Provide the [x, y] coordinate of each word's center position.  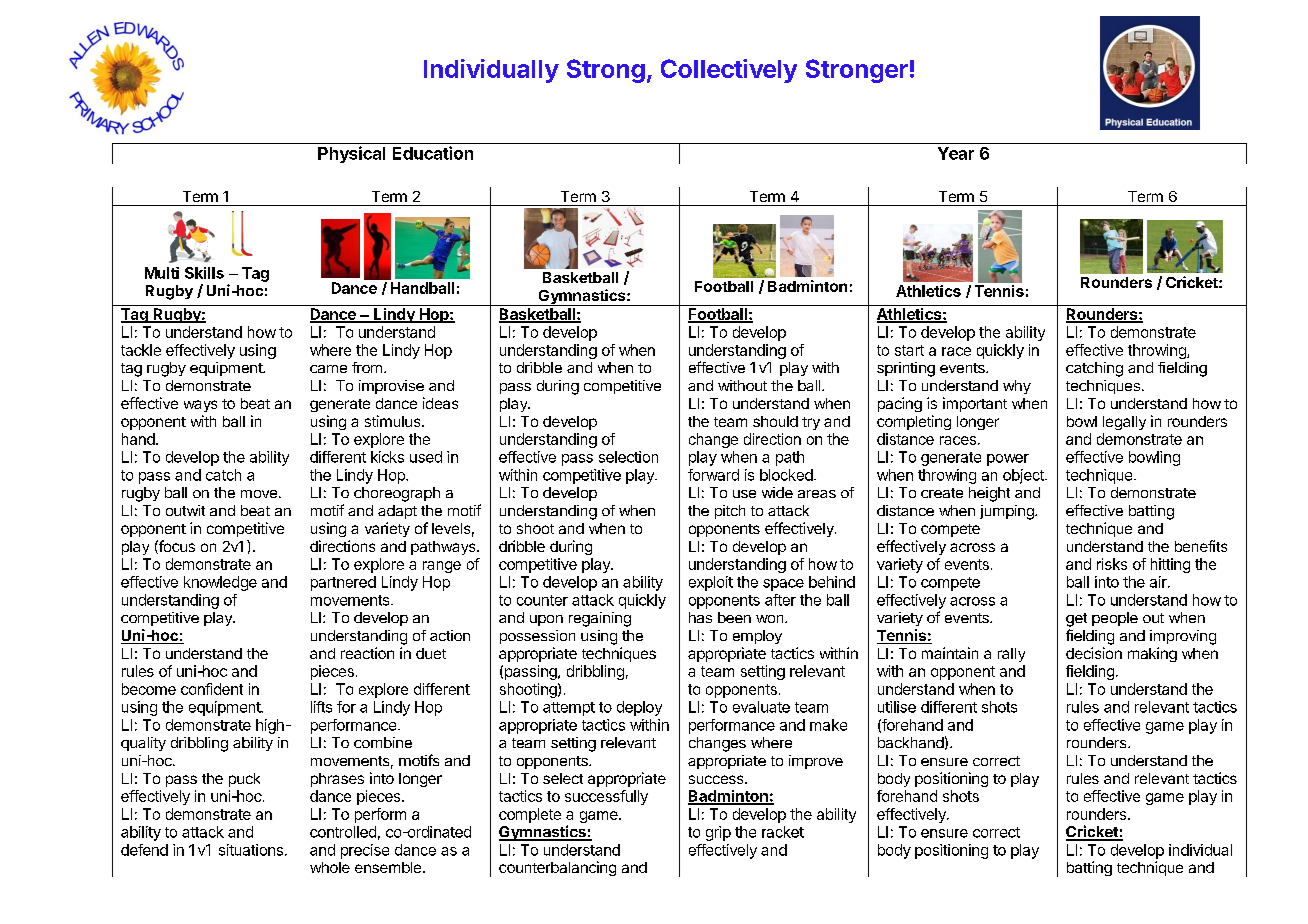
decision [1094, 653]
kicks [387, 457]
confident [212, 689]
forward [713, 475]
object [1024, 476]
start [909, 350]
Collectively [729, 71]
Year [956, 153]
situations [251, 850]
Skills [204, 273]
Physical [351, 154]
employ [757, 637]
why [1017, 387]
